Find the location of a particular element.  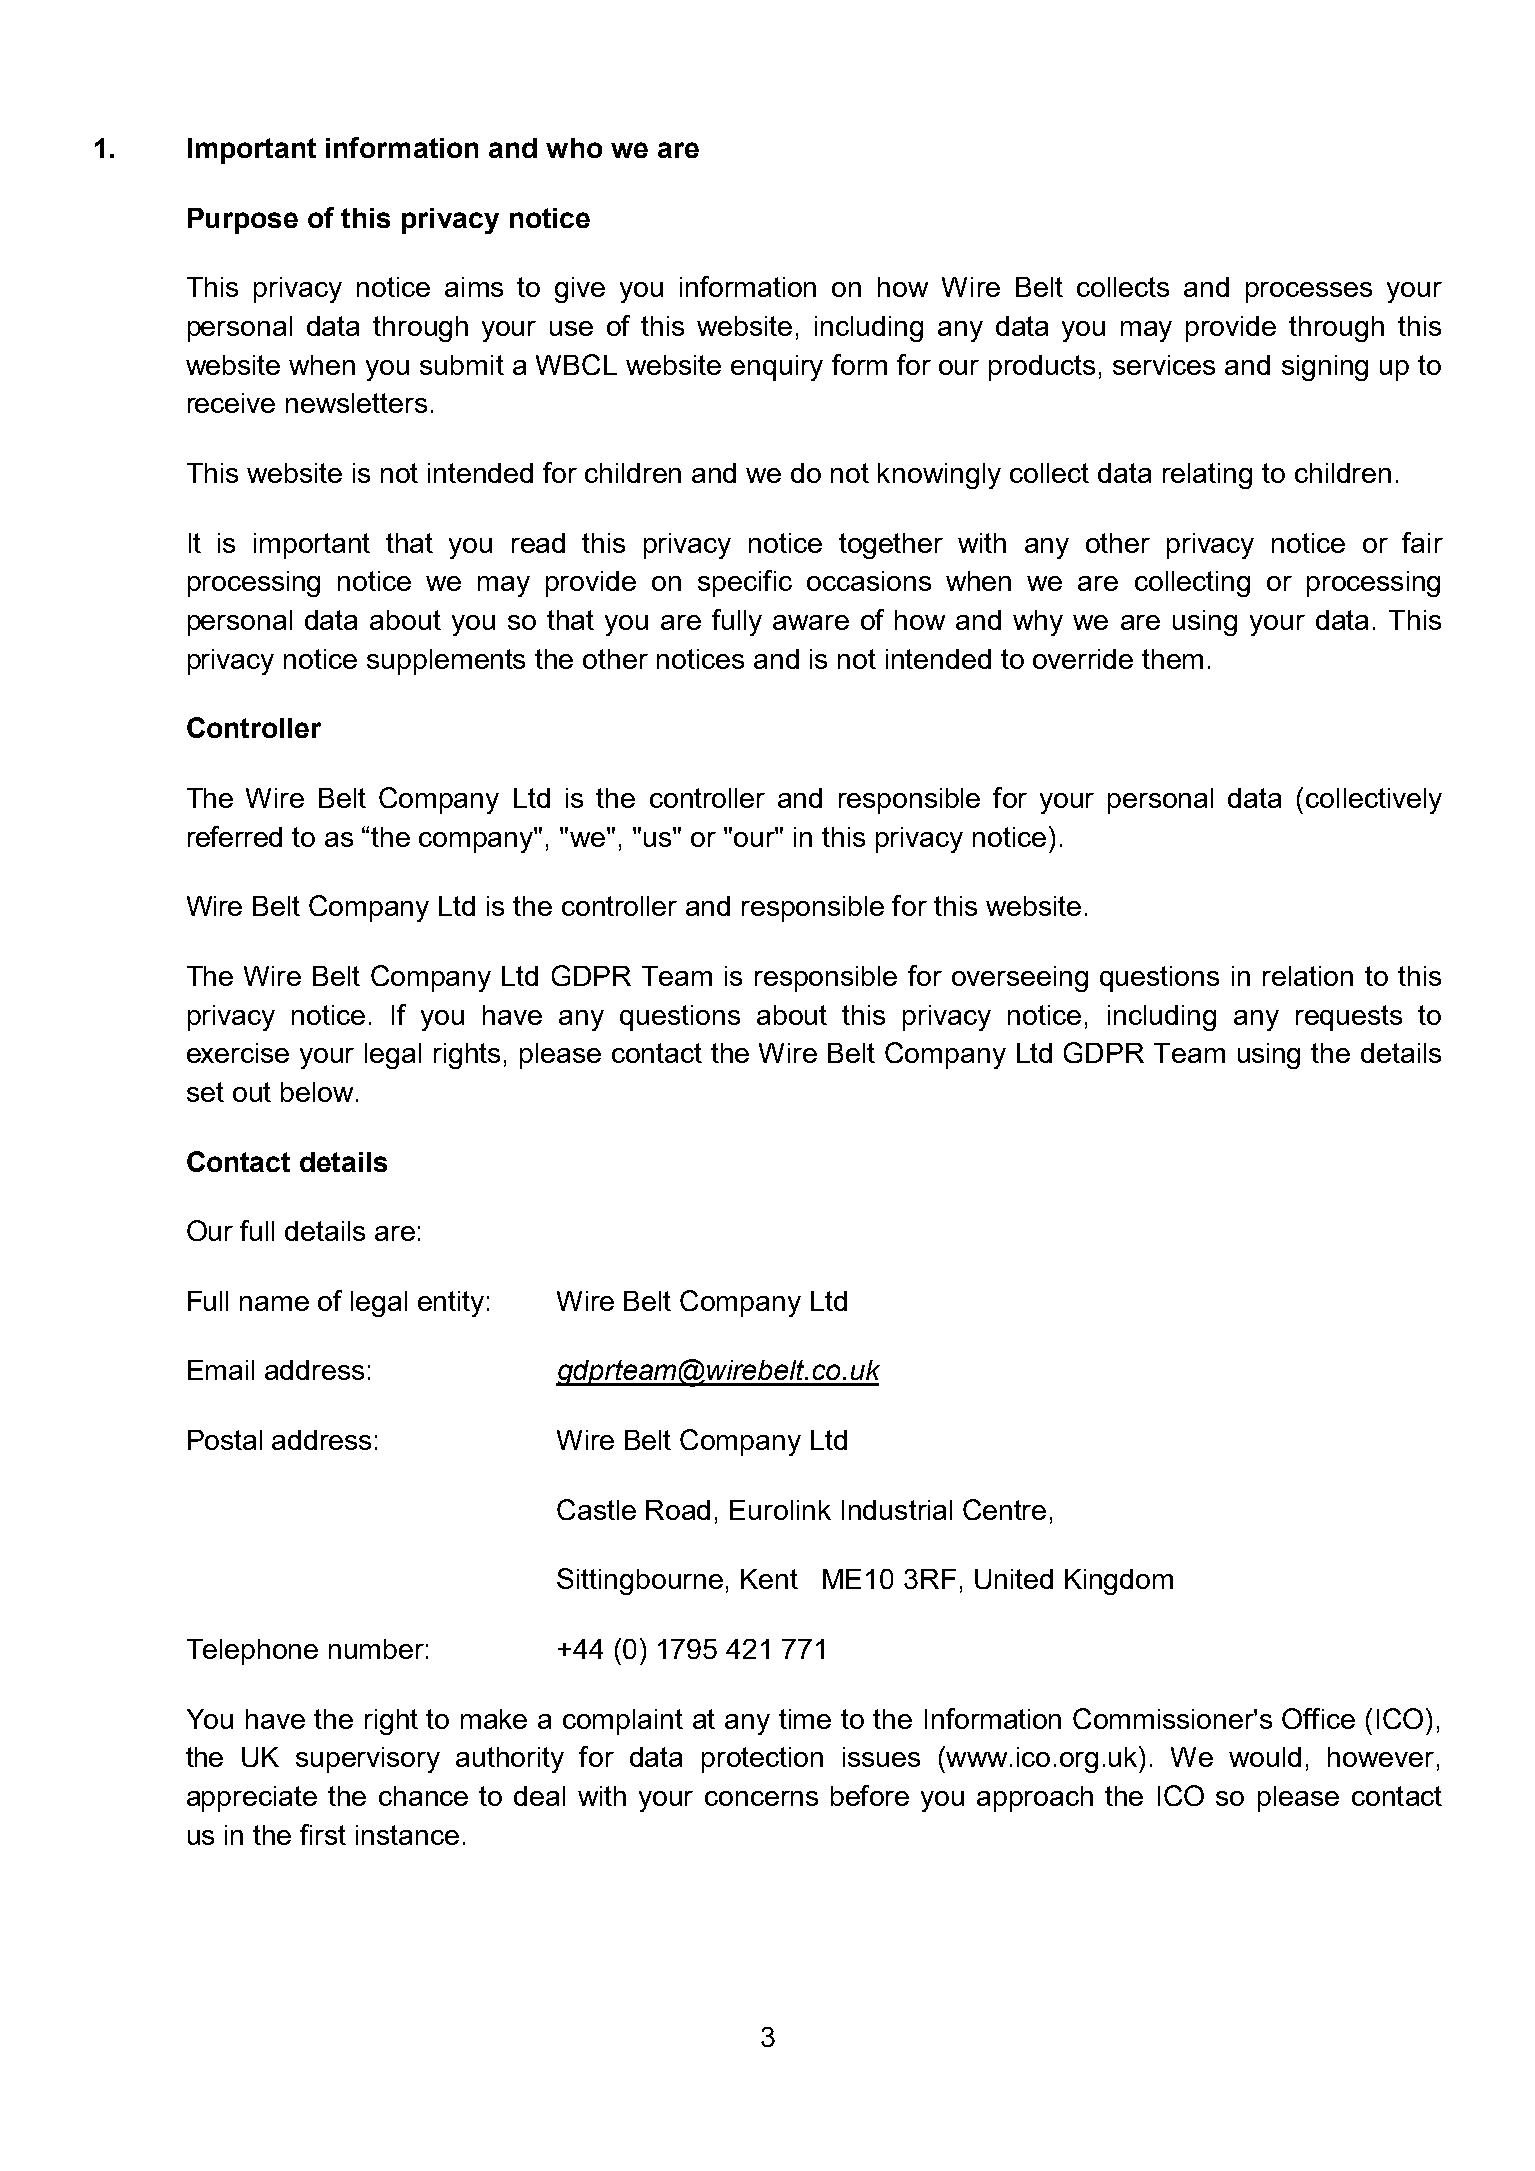

supervisory is located at coordinates (368, 1760).
